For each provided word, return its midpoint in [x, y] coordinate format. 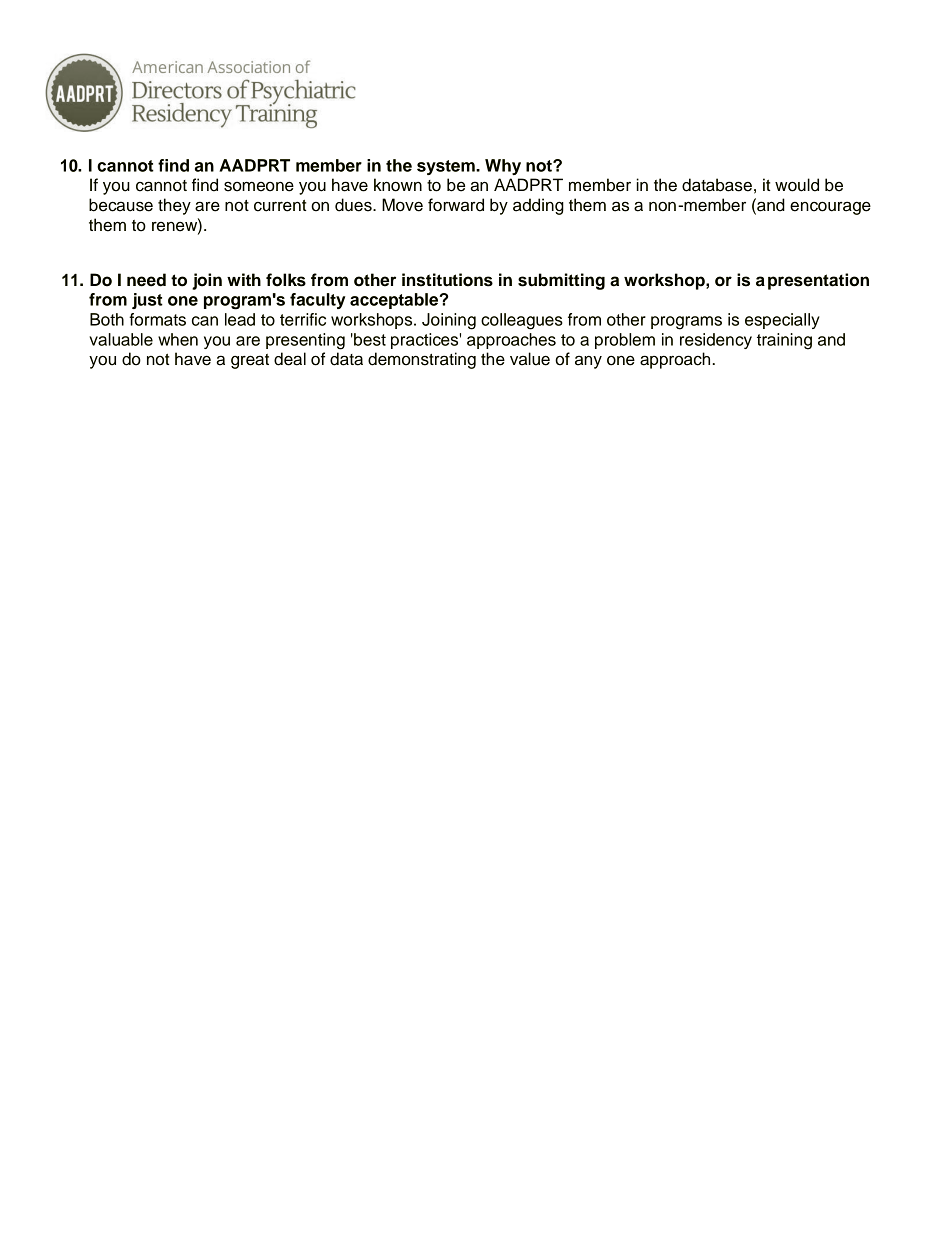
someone [259, 186]
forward [456, 205]
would [797, 185]
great [250, 361]
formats [157, 319]
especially [782, 321]
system [447, 167]
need [146, 280]
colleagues [522, 321]
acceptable [395, 301]
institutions [447, 280]
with [244, 279]
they [174, 206]
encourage [830, 208]
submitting [561, 281]
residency [716, 341]
